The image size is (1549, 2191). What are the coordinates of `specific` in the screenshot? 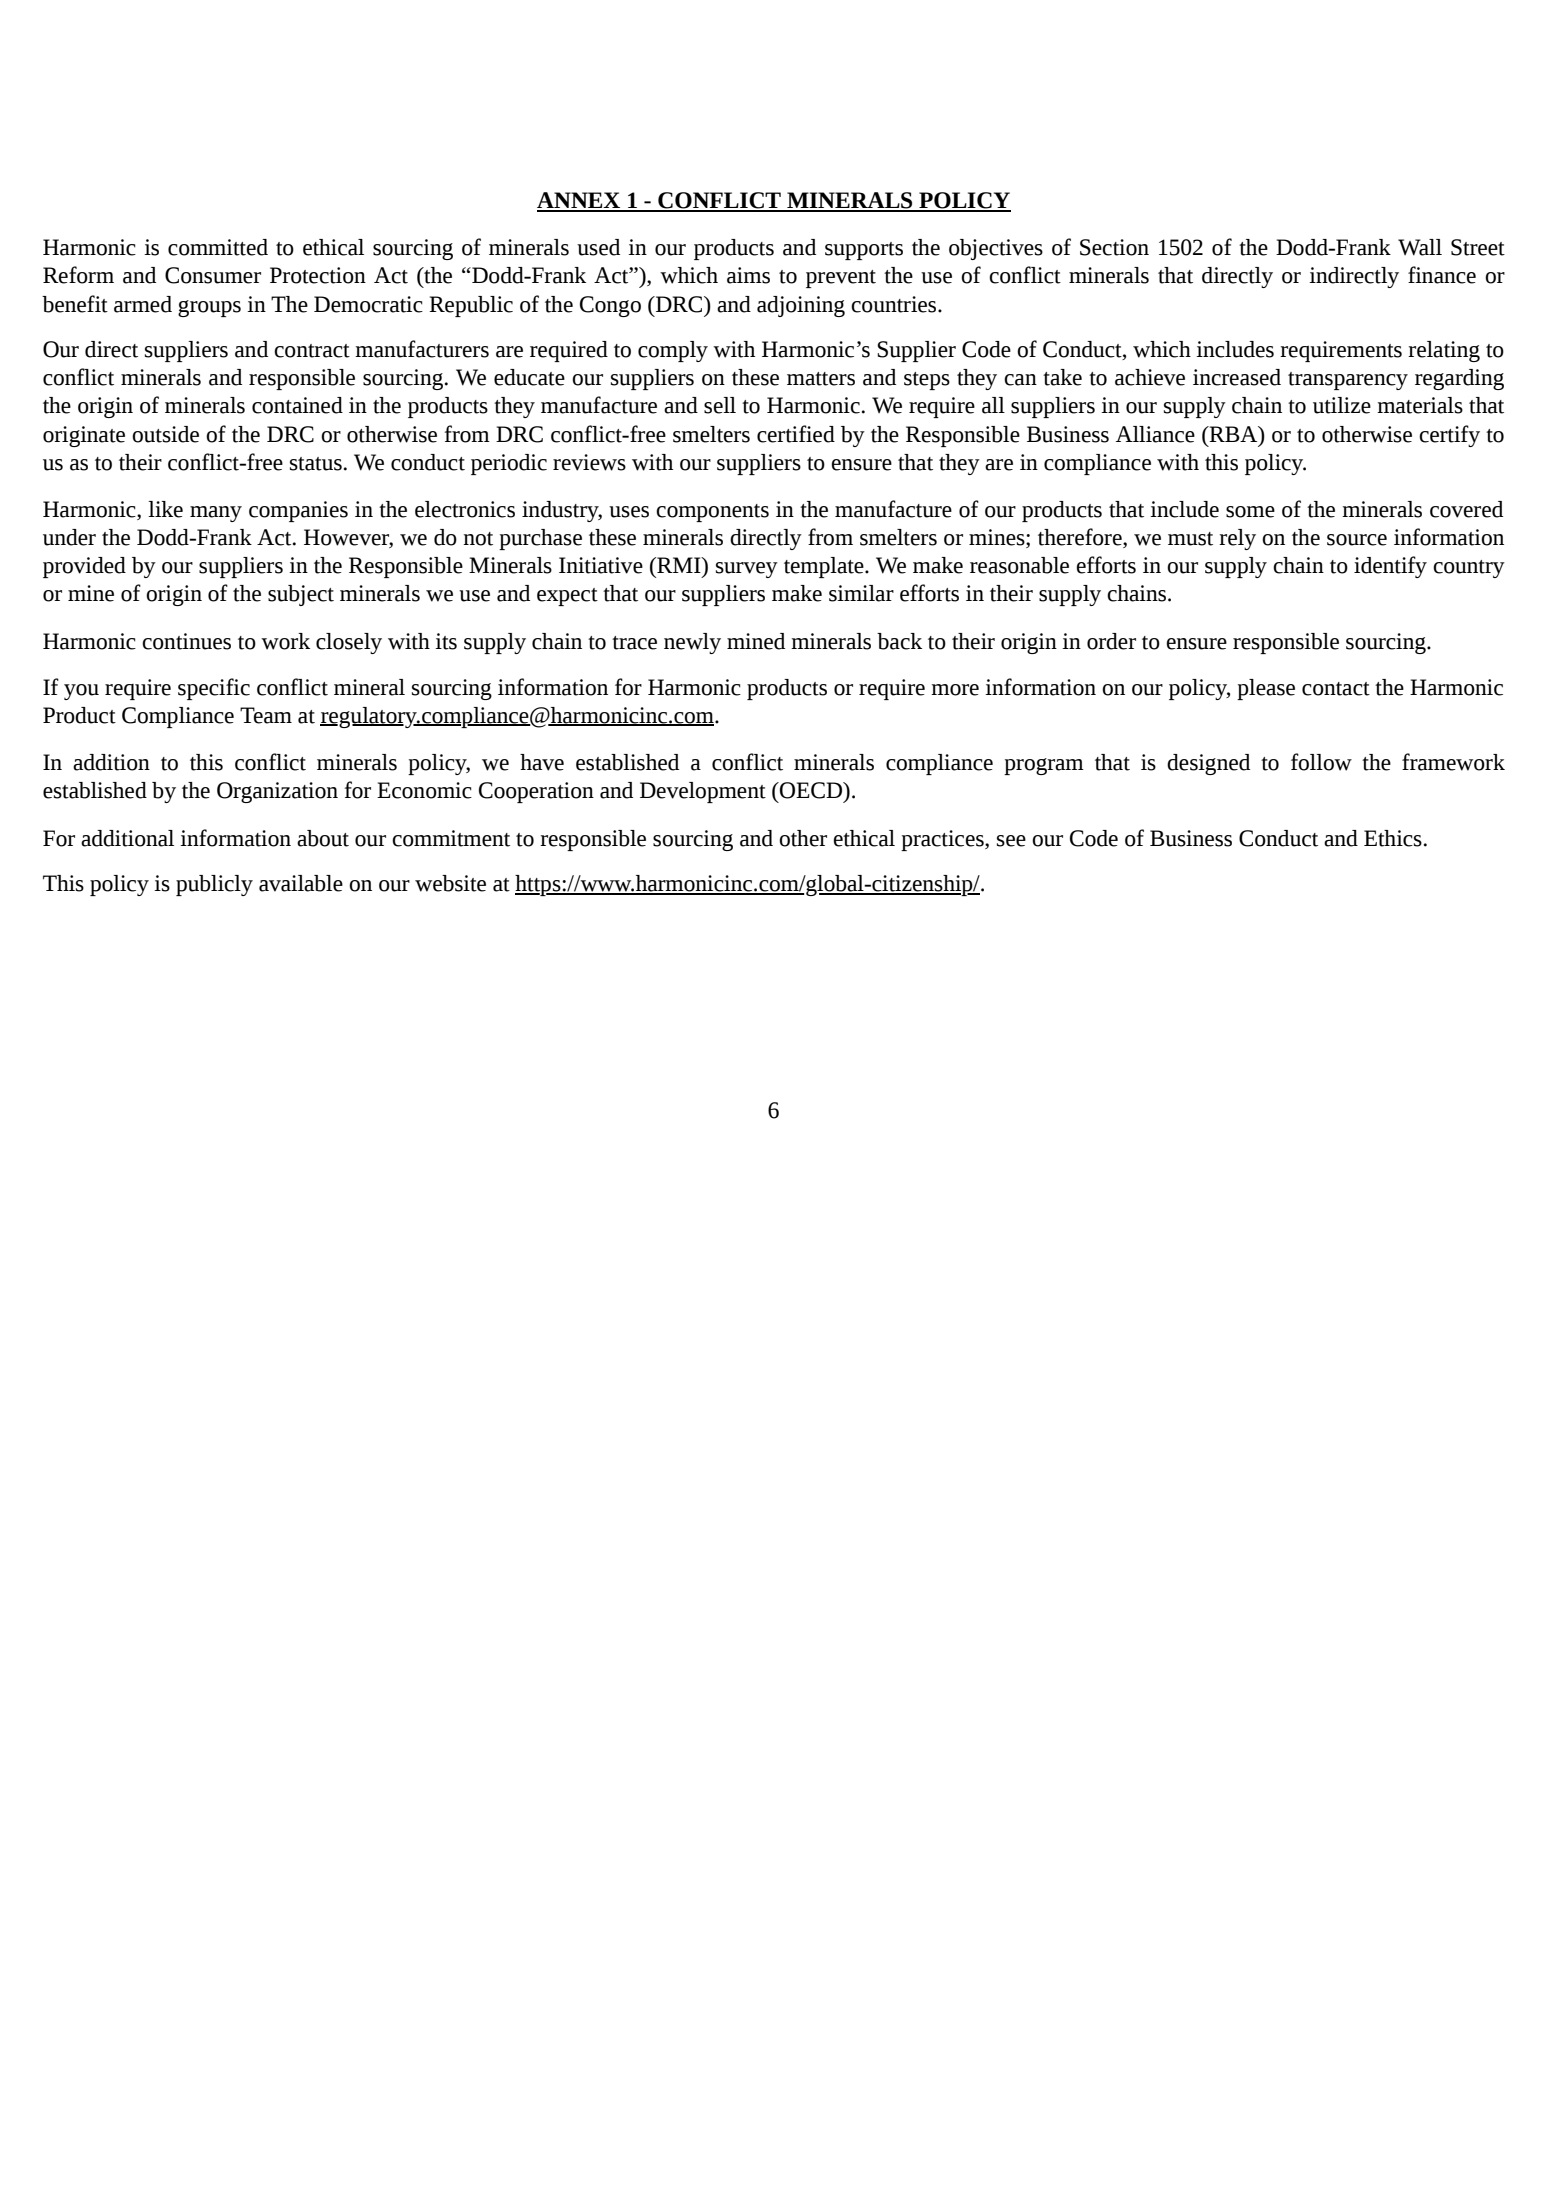 It's located at (214, 689).
